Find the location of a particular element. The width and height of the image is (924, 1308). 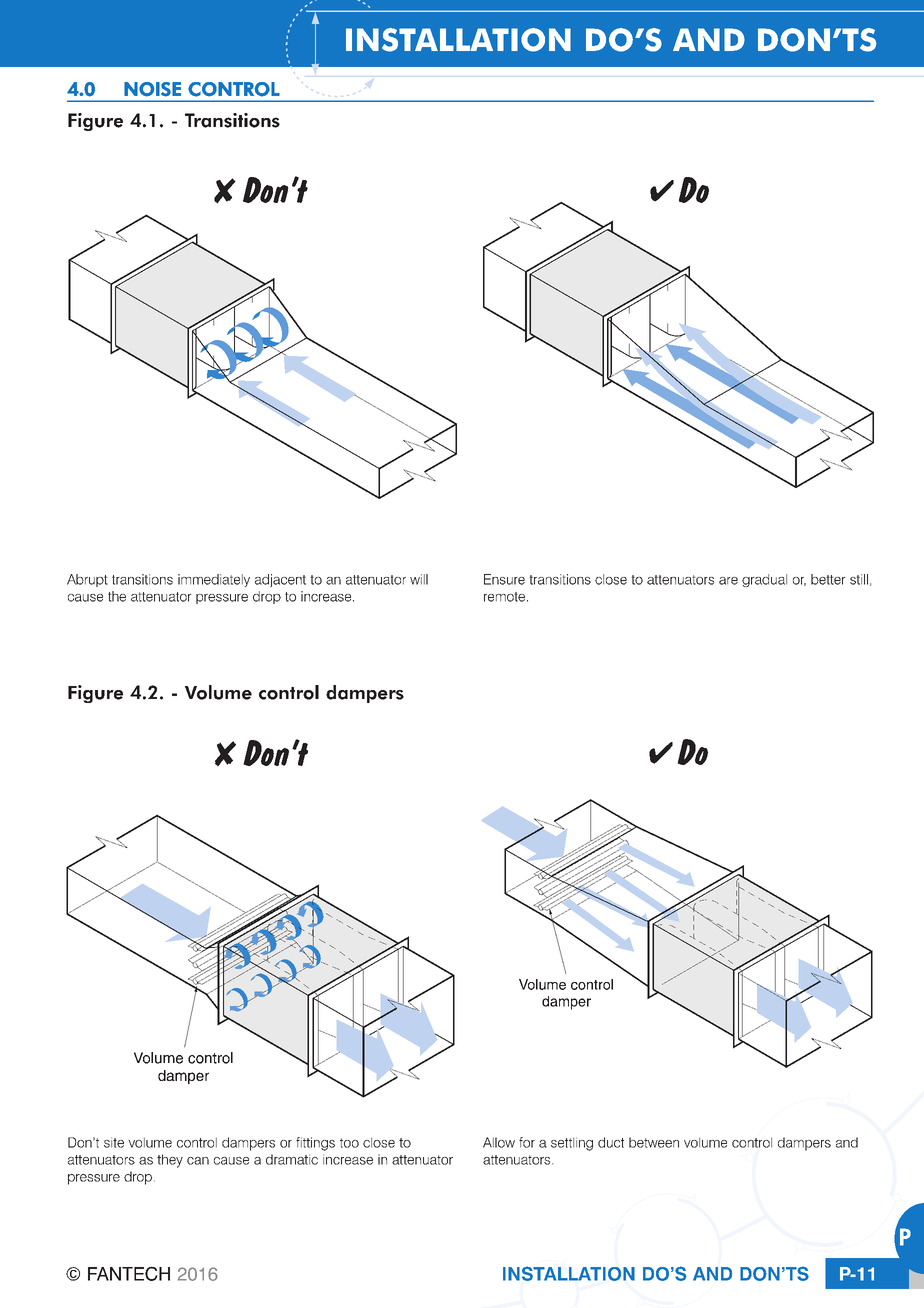

gradual is located at coordinates (764, 580).
